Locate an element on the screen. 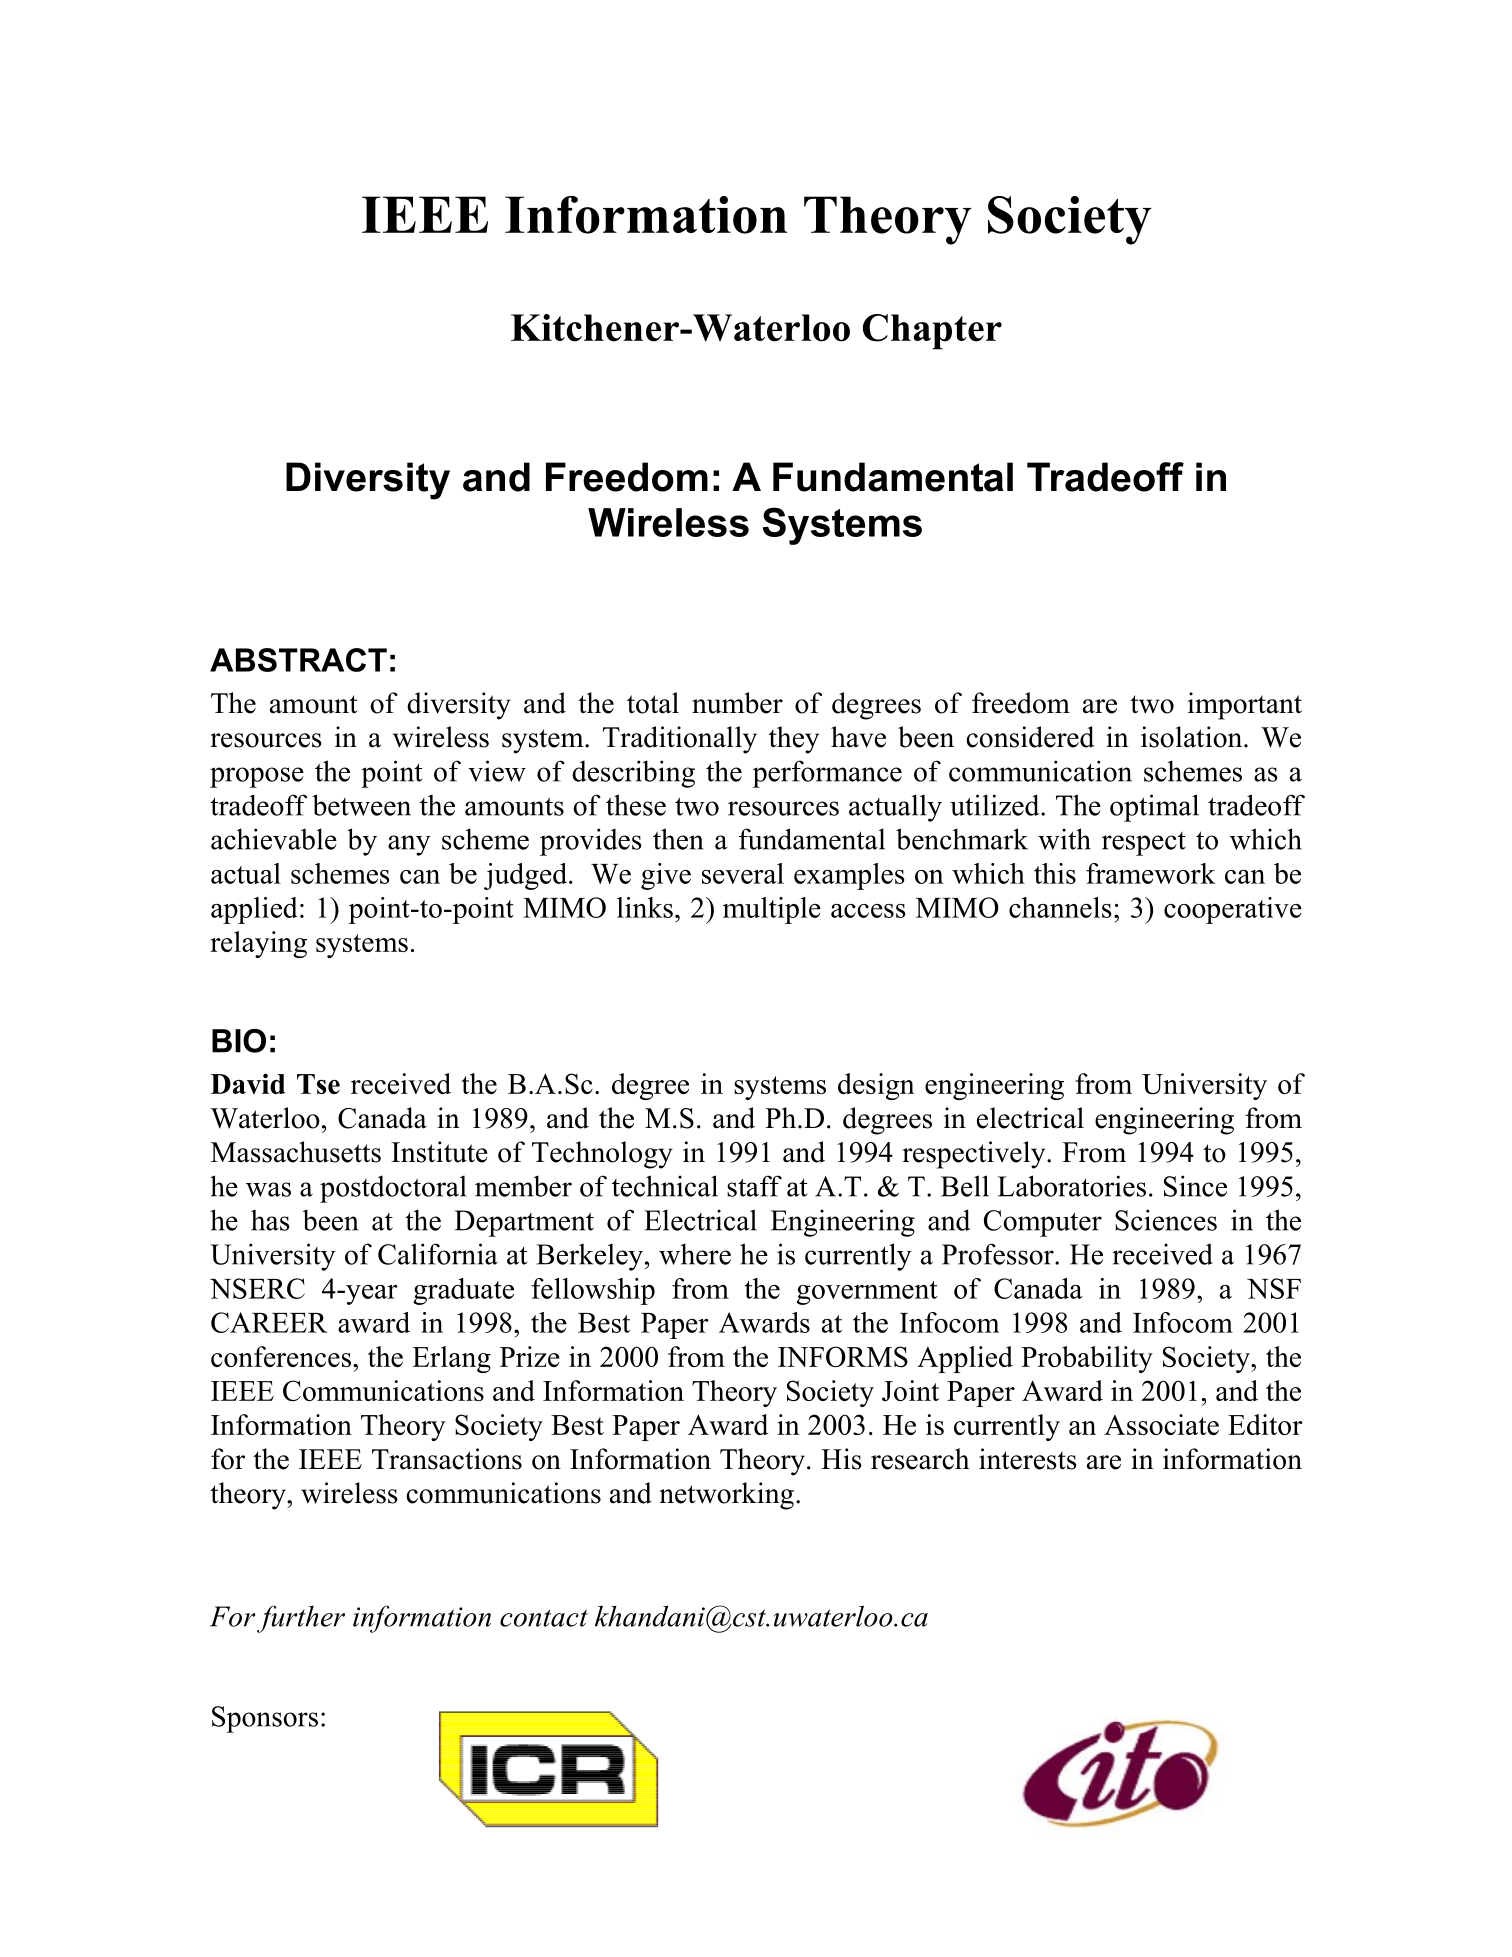 This screenshot has width=1512, height=1957. between is located at coordinates (361, 805).
